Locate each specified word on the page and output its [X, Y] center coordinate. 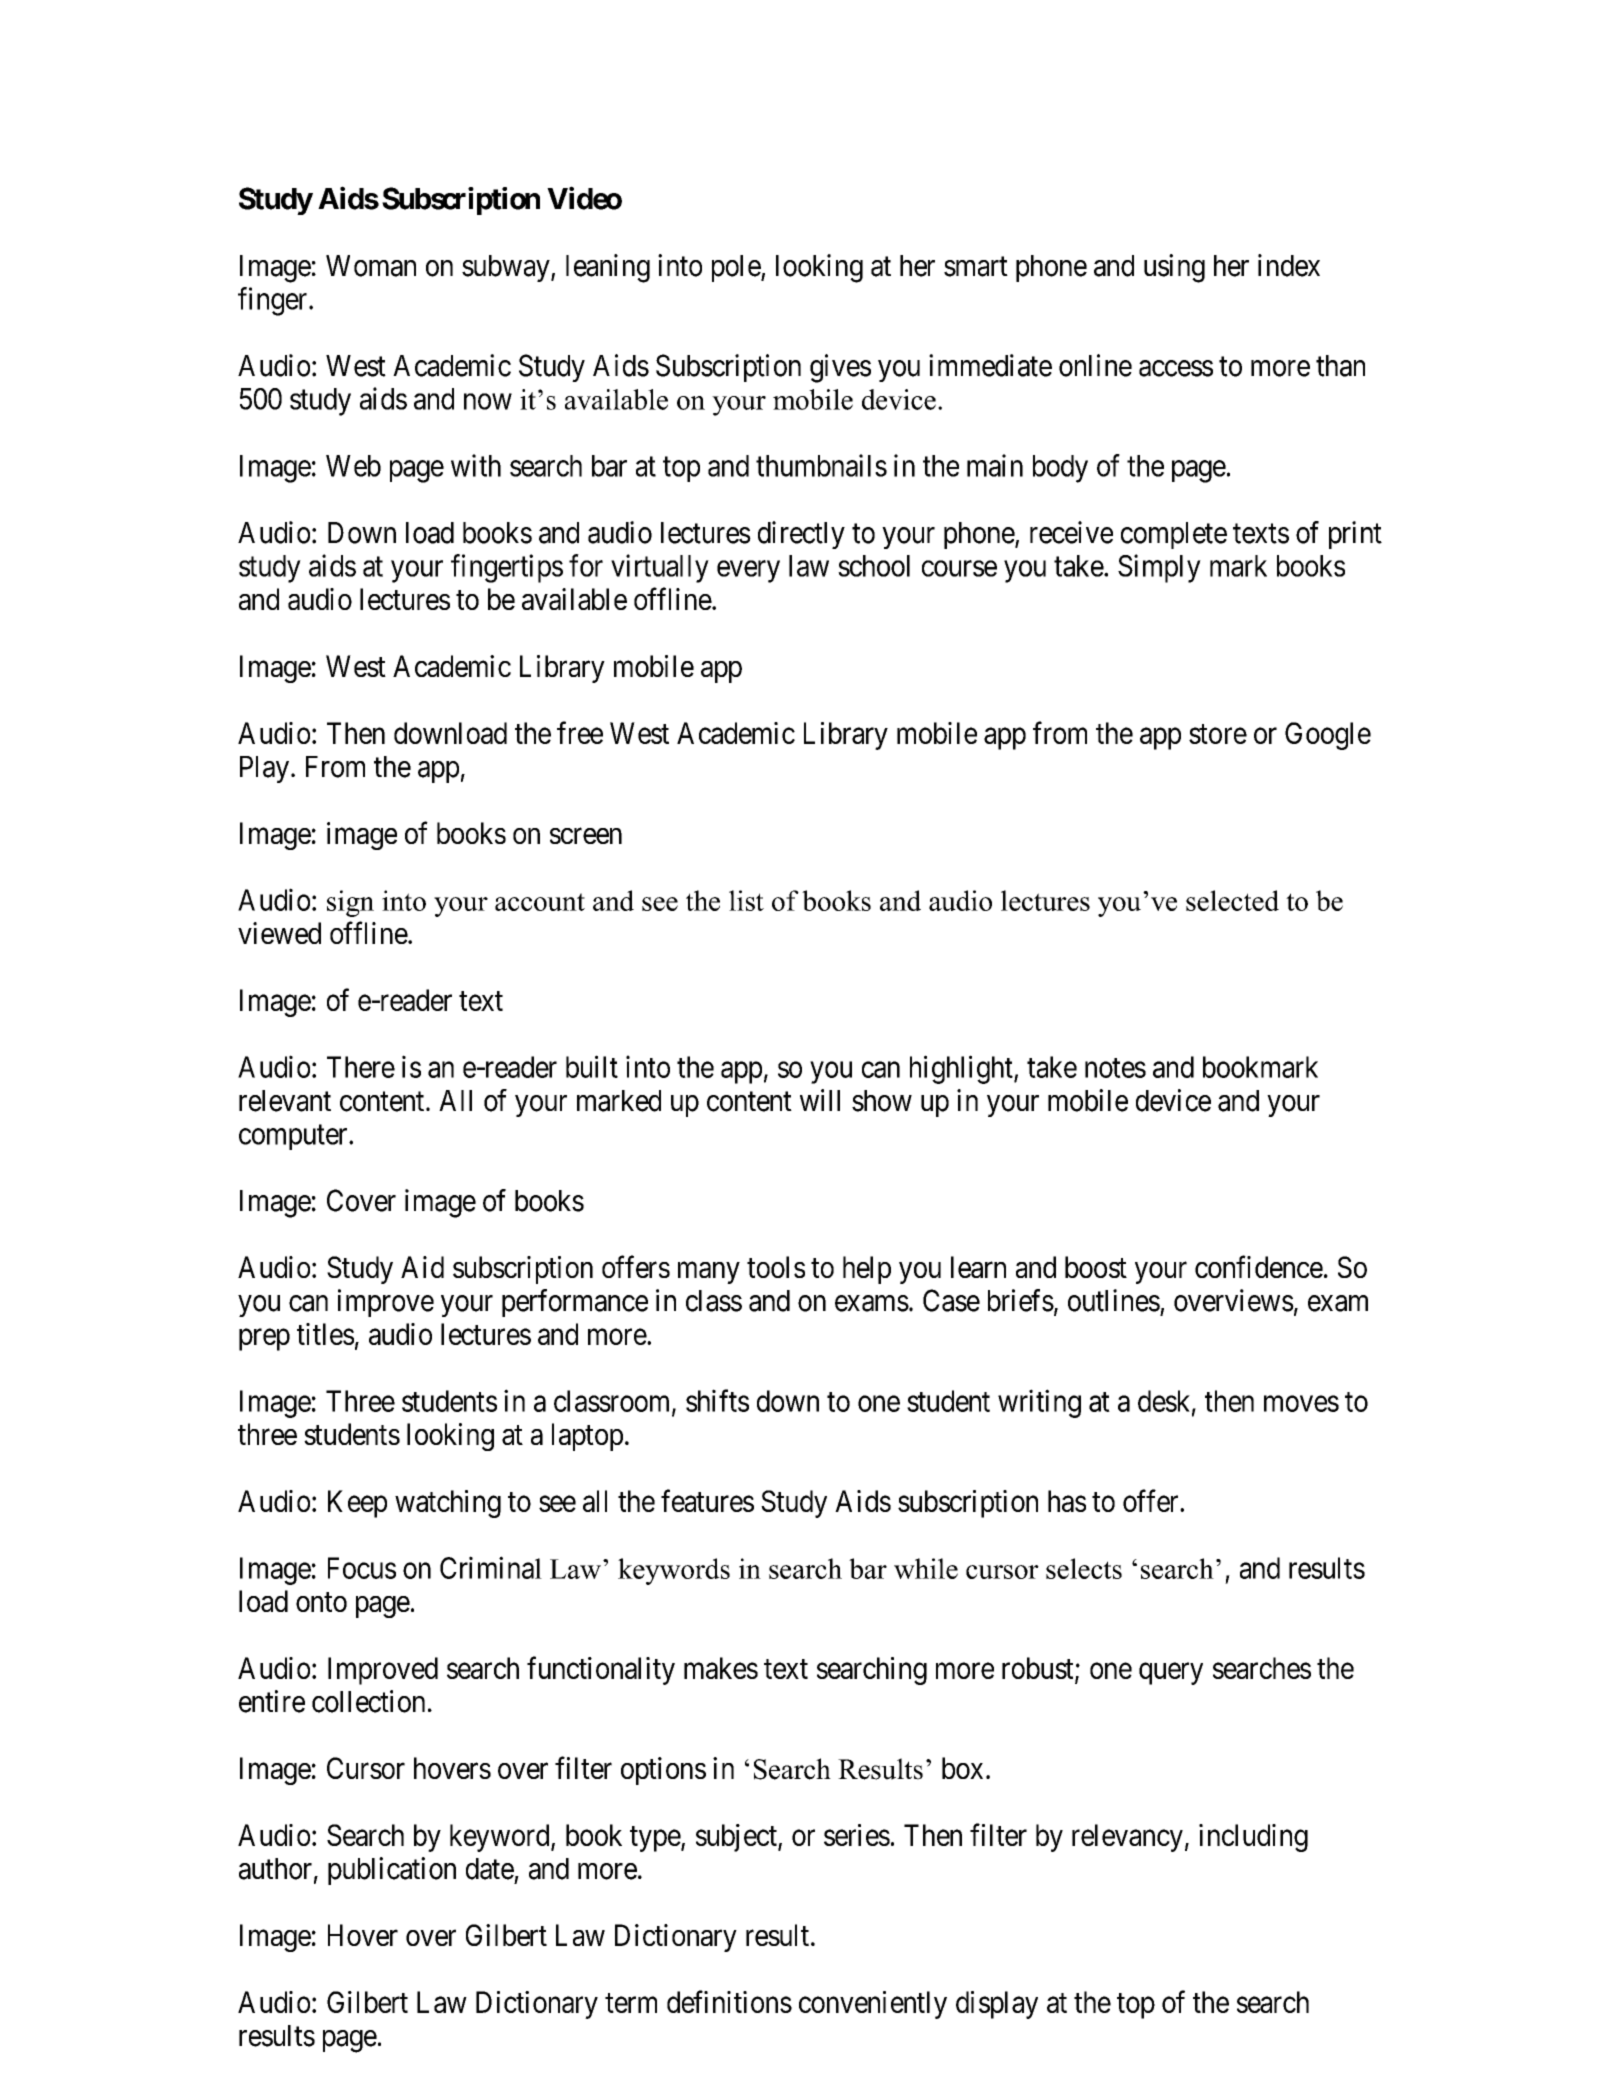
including [1253, 1838]
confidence [1259, 1267]
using [1174, 268]
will [820, 1100]
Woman [371, 266]
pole [737, 268]
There [361, 1067]
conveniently [873, 2005]
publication [392, 1871]
